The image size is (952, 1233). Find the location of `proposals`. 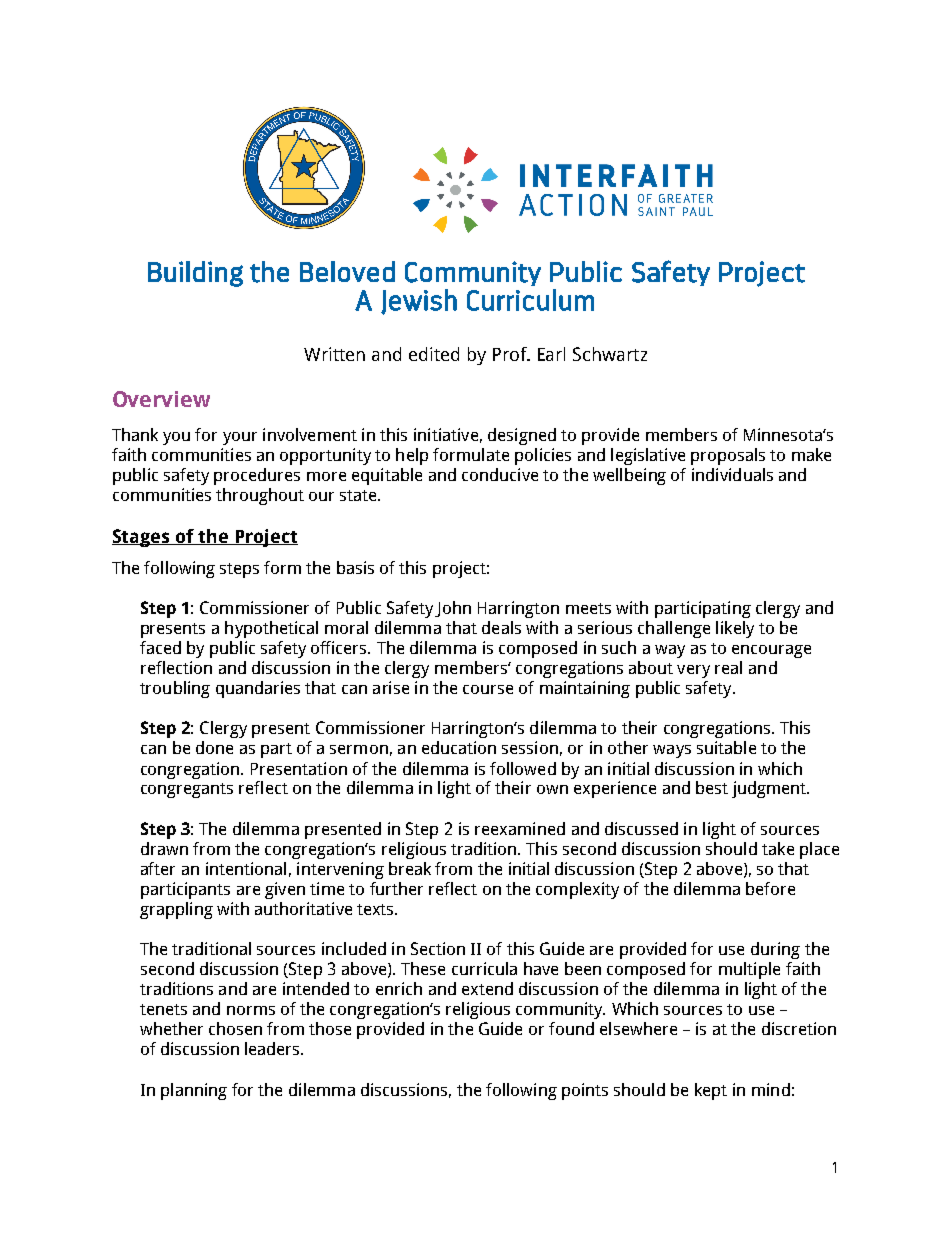

proposals is located at coordinates (728, 456).
